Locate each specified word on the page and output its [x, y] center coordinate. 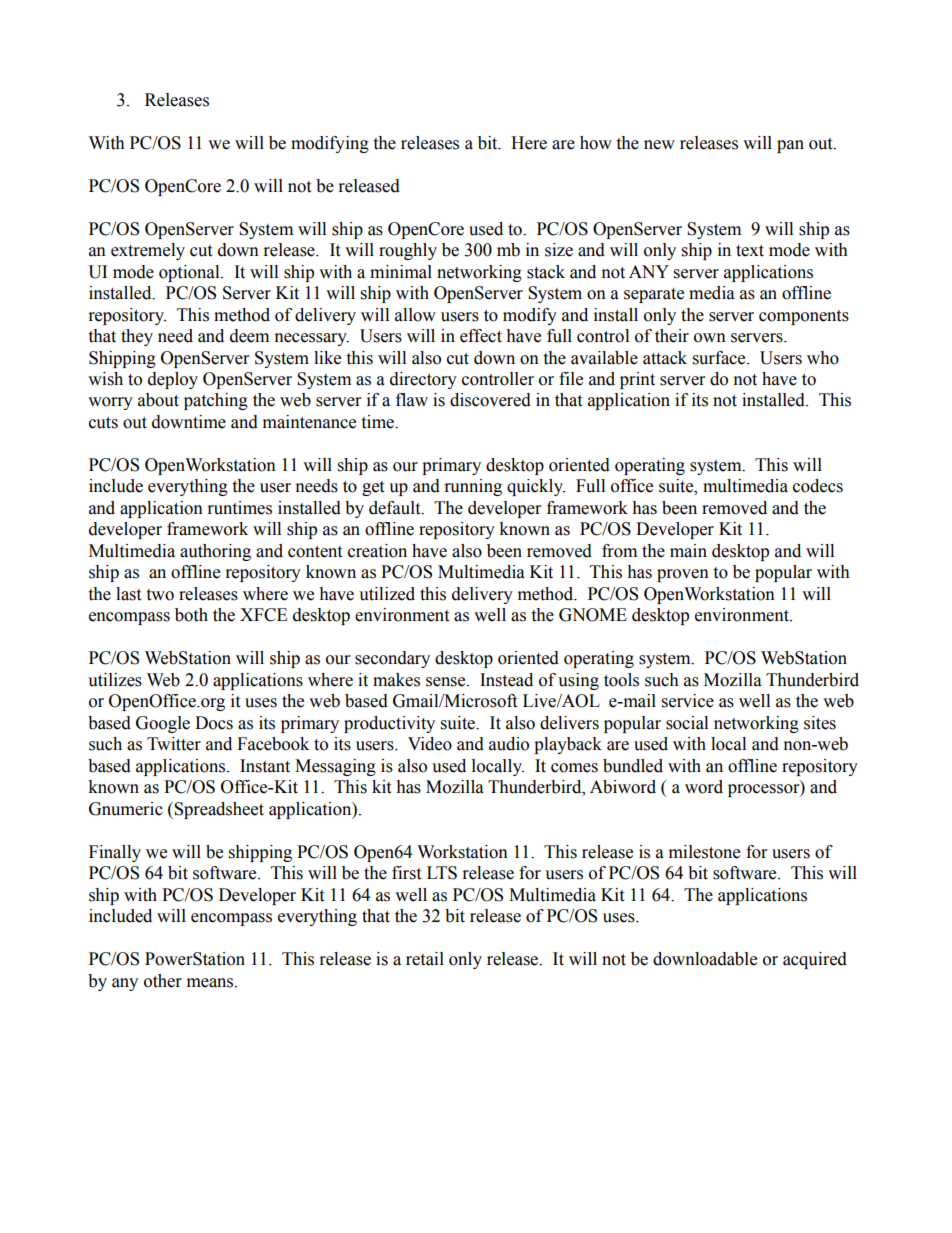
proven [683, 575]
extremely [148, 251]
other [163, 981]
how [596, 143]
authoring [215, 552]
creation [377, 551]
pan [790, 146]
